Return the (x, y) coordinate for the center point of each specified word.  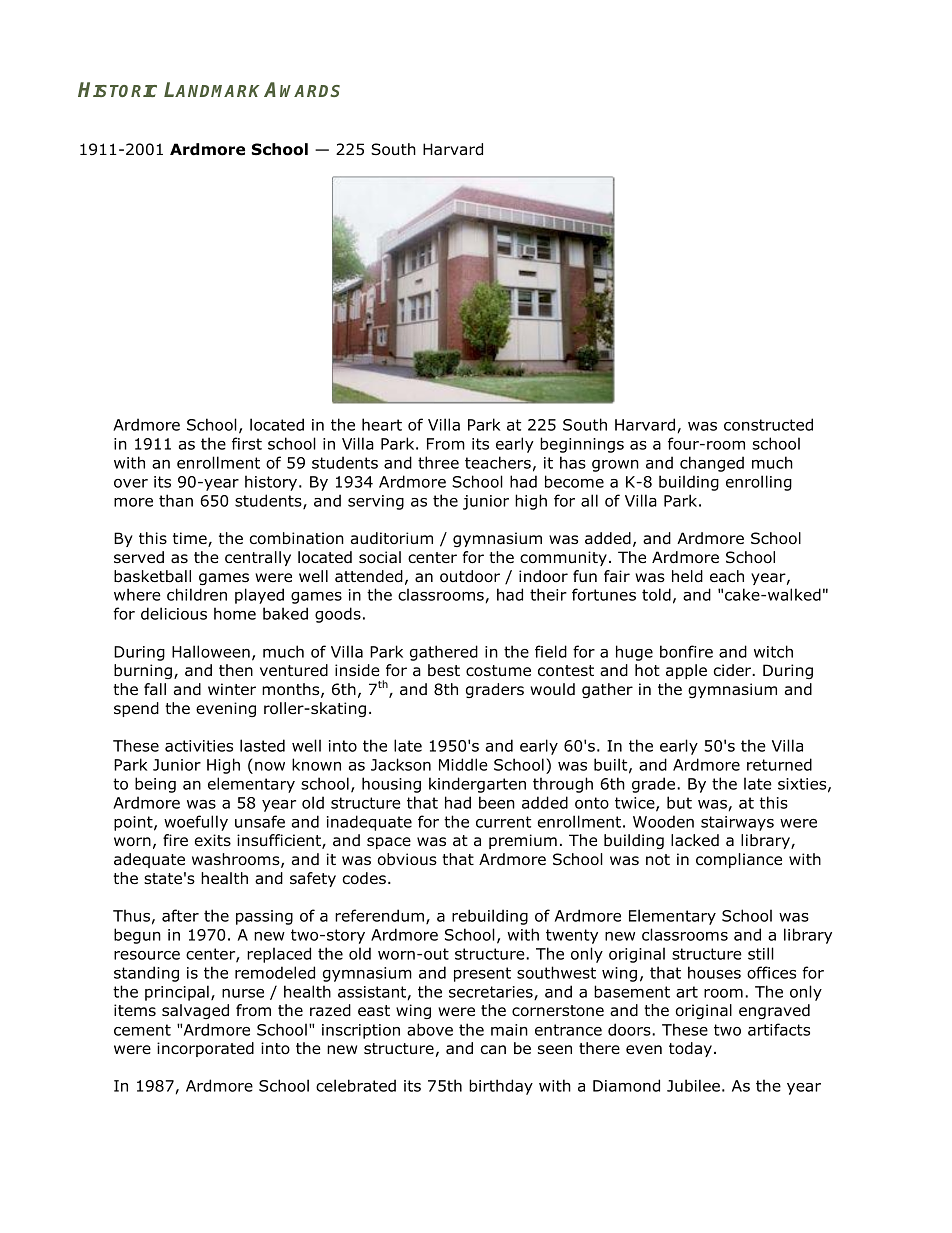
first (247, 443)
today (690, 1049)
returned (779, 764)
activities (199, 746)
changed (712, 464)
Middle (463, 764)
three (438, 462)
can (493, 1050)
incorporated (205, 1049)
